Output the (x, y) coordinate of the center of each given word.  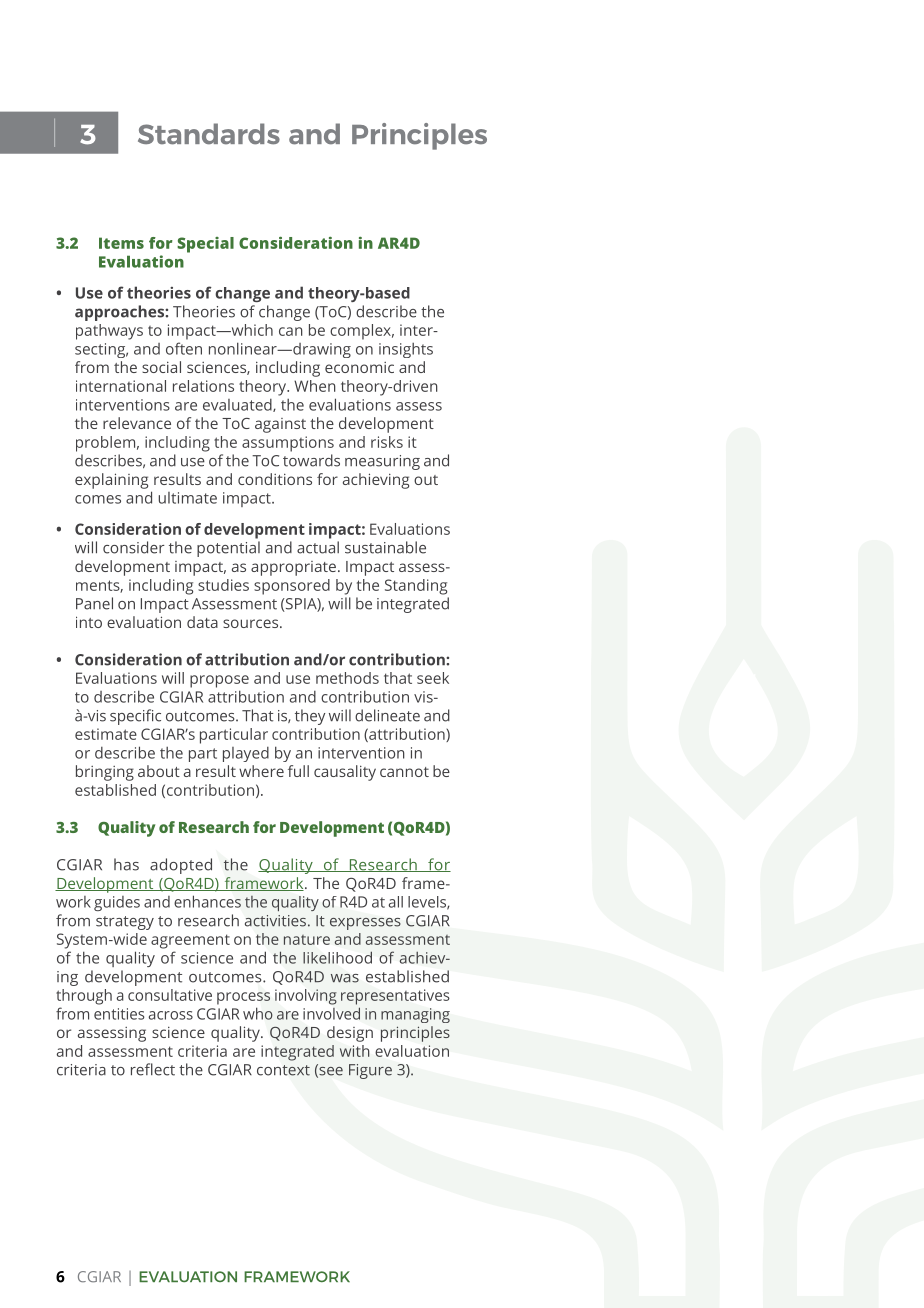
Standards (209, 134)
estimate (106, 734)
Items (121, 243)
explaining (111, 481)
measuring (382, 462)
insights (406, 350)
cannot (404, 772)
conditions (275, 479)
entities (119, 1014)
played (246, 754)
